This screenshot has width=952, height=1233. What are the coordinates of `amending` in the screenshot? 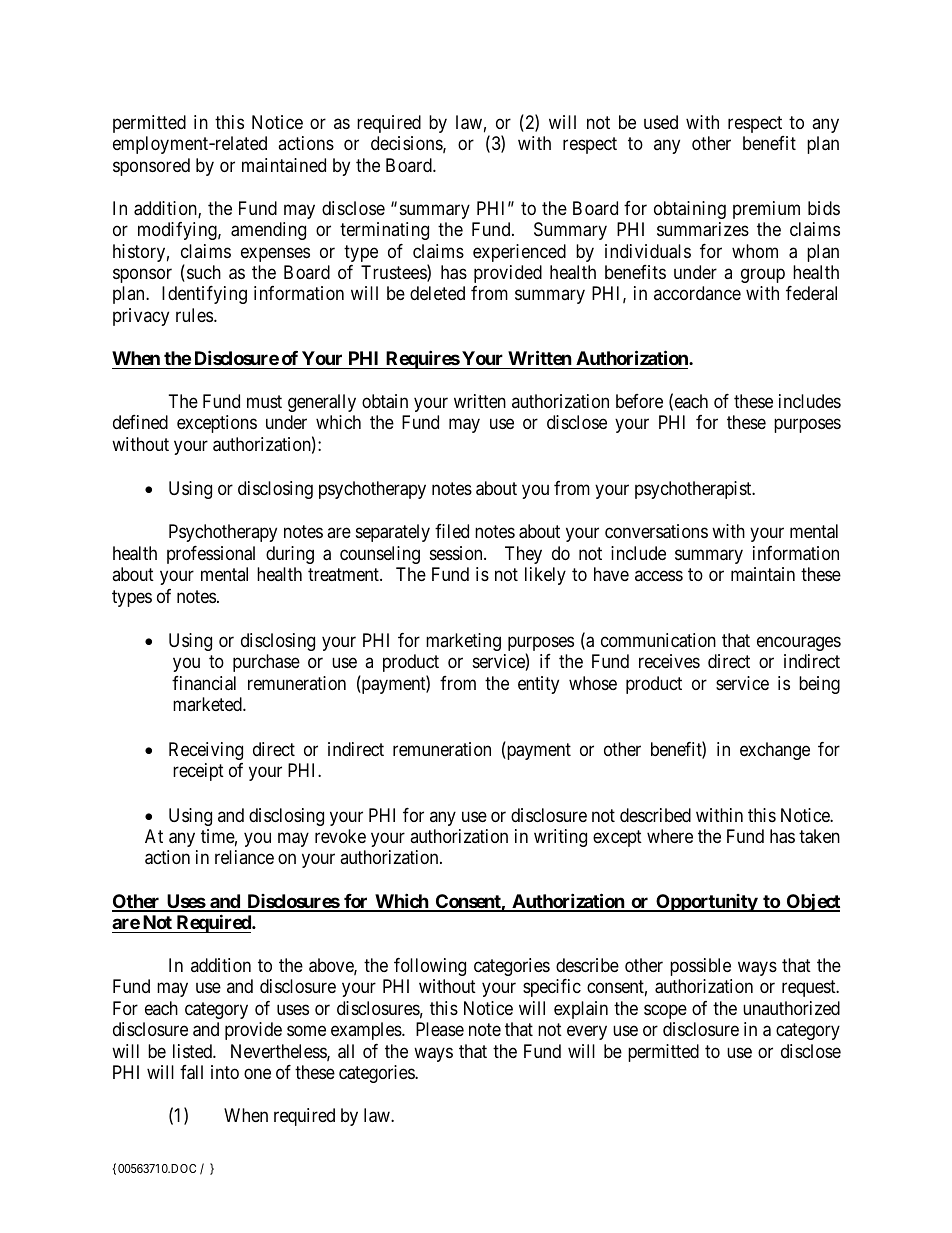 It's located at (268, 231).
